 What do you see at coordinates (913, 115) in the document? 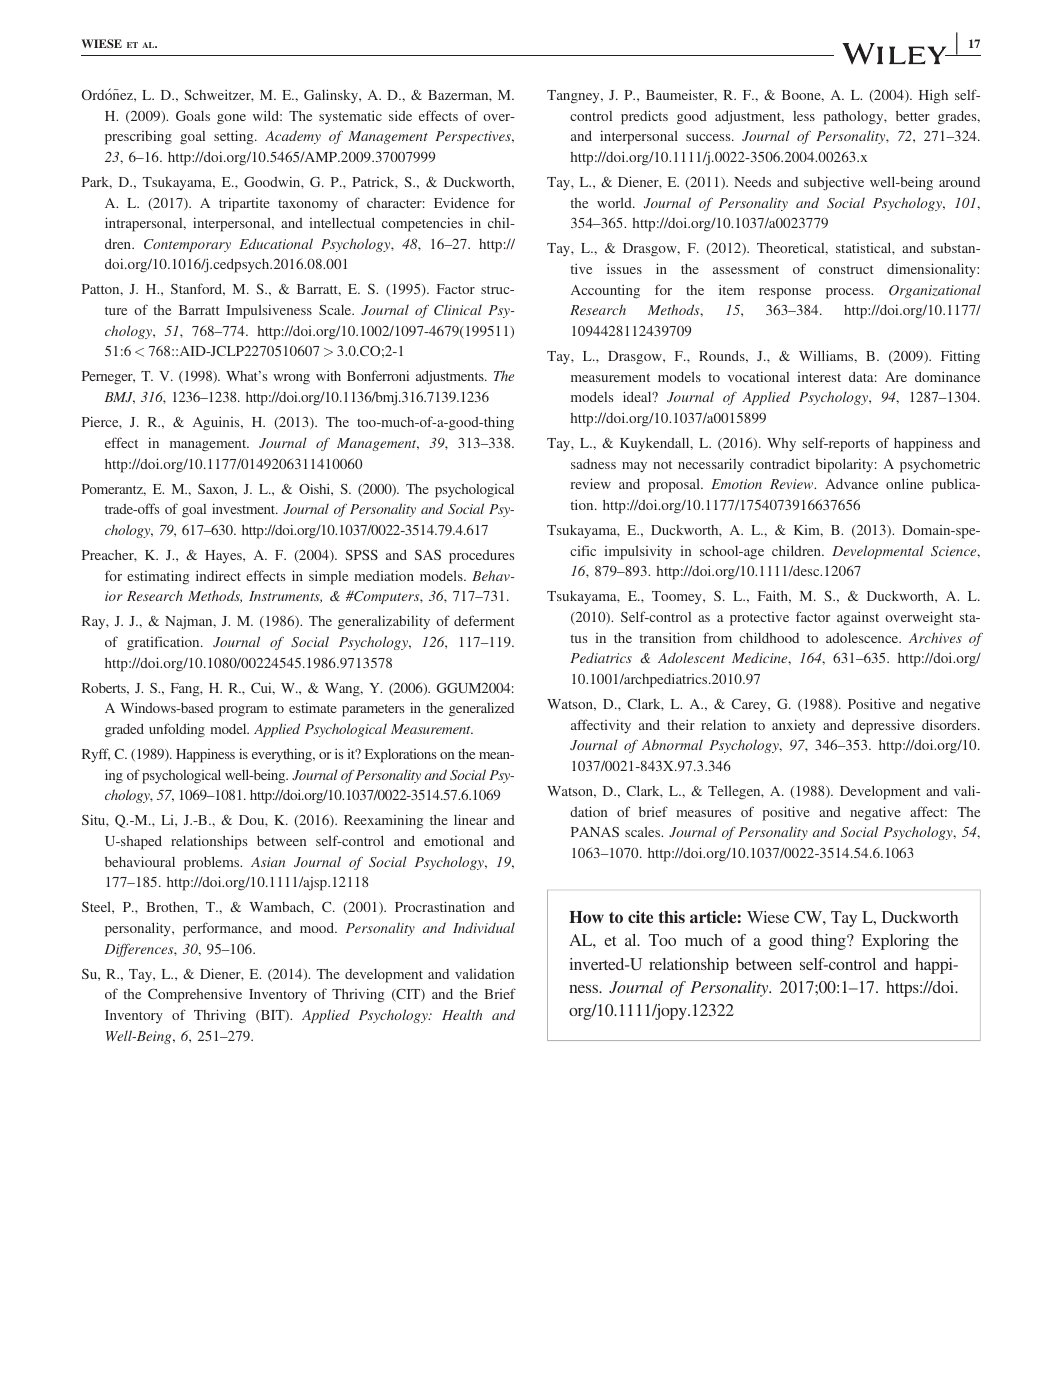
I see `better` at bounding box center [913, 115].
